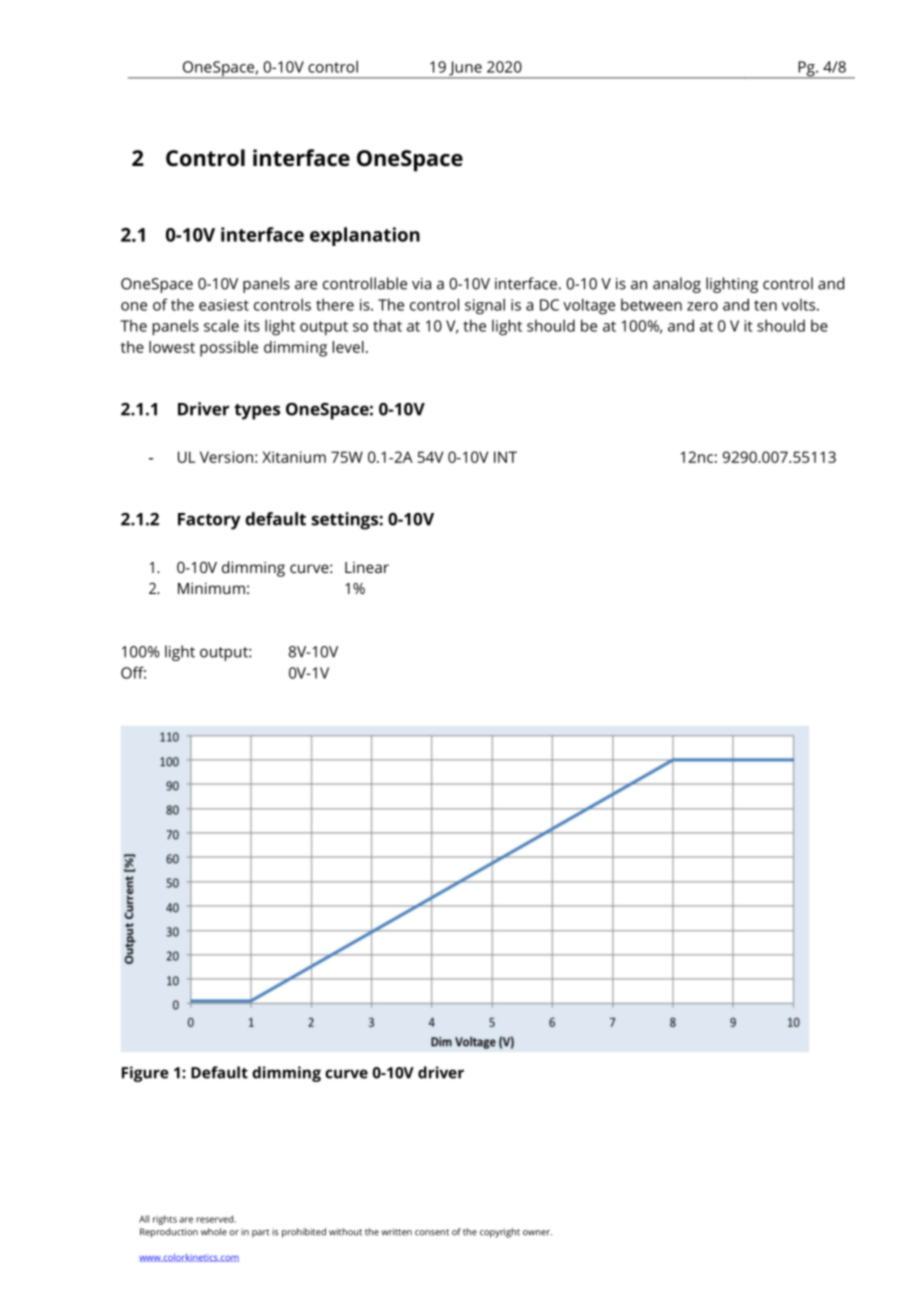 The image size is (924, 1308). Describe the element at coordinates (214, 1232) in the screenshot. I see `whole` at that location.
